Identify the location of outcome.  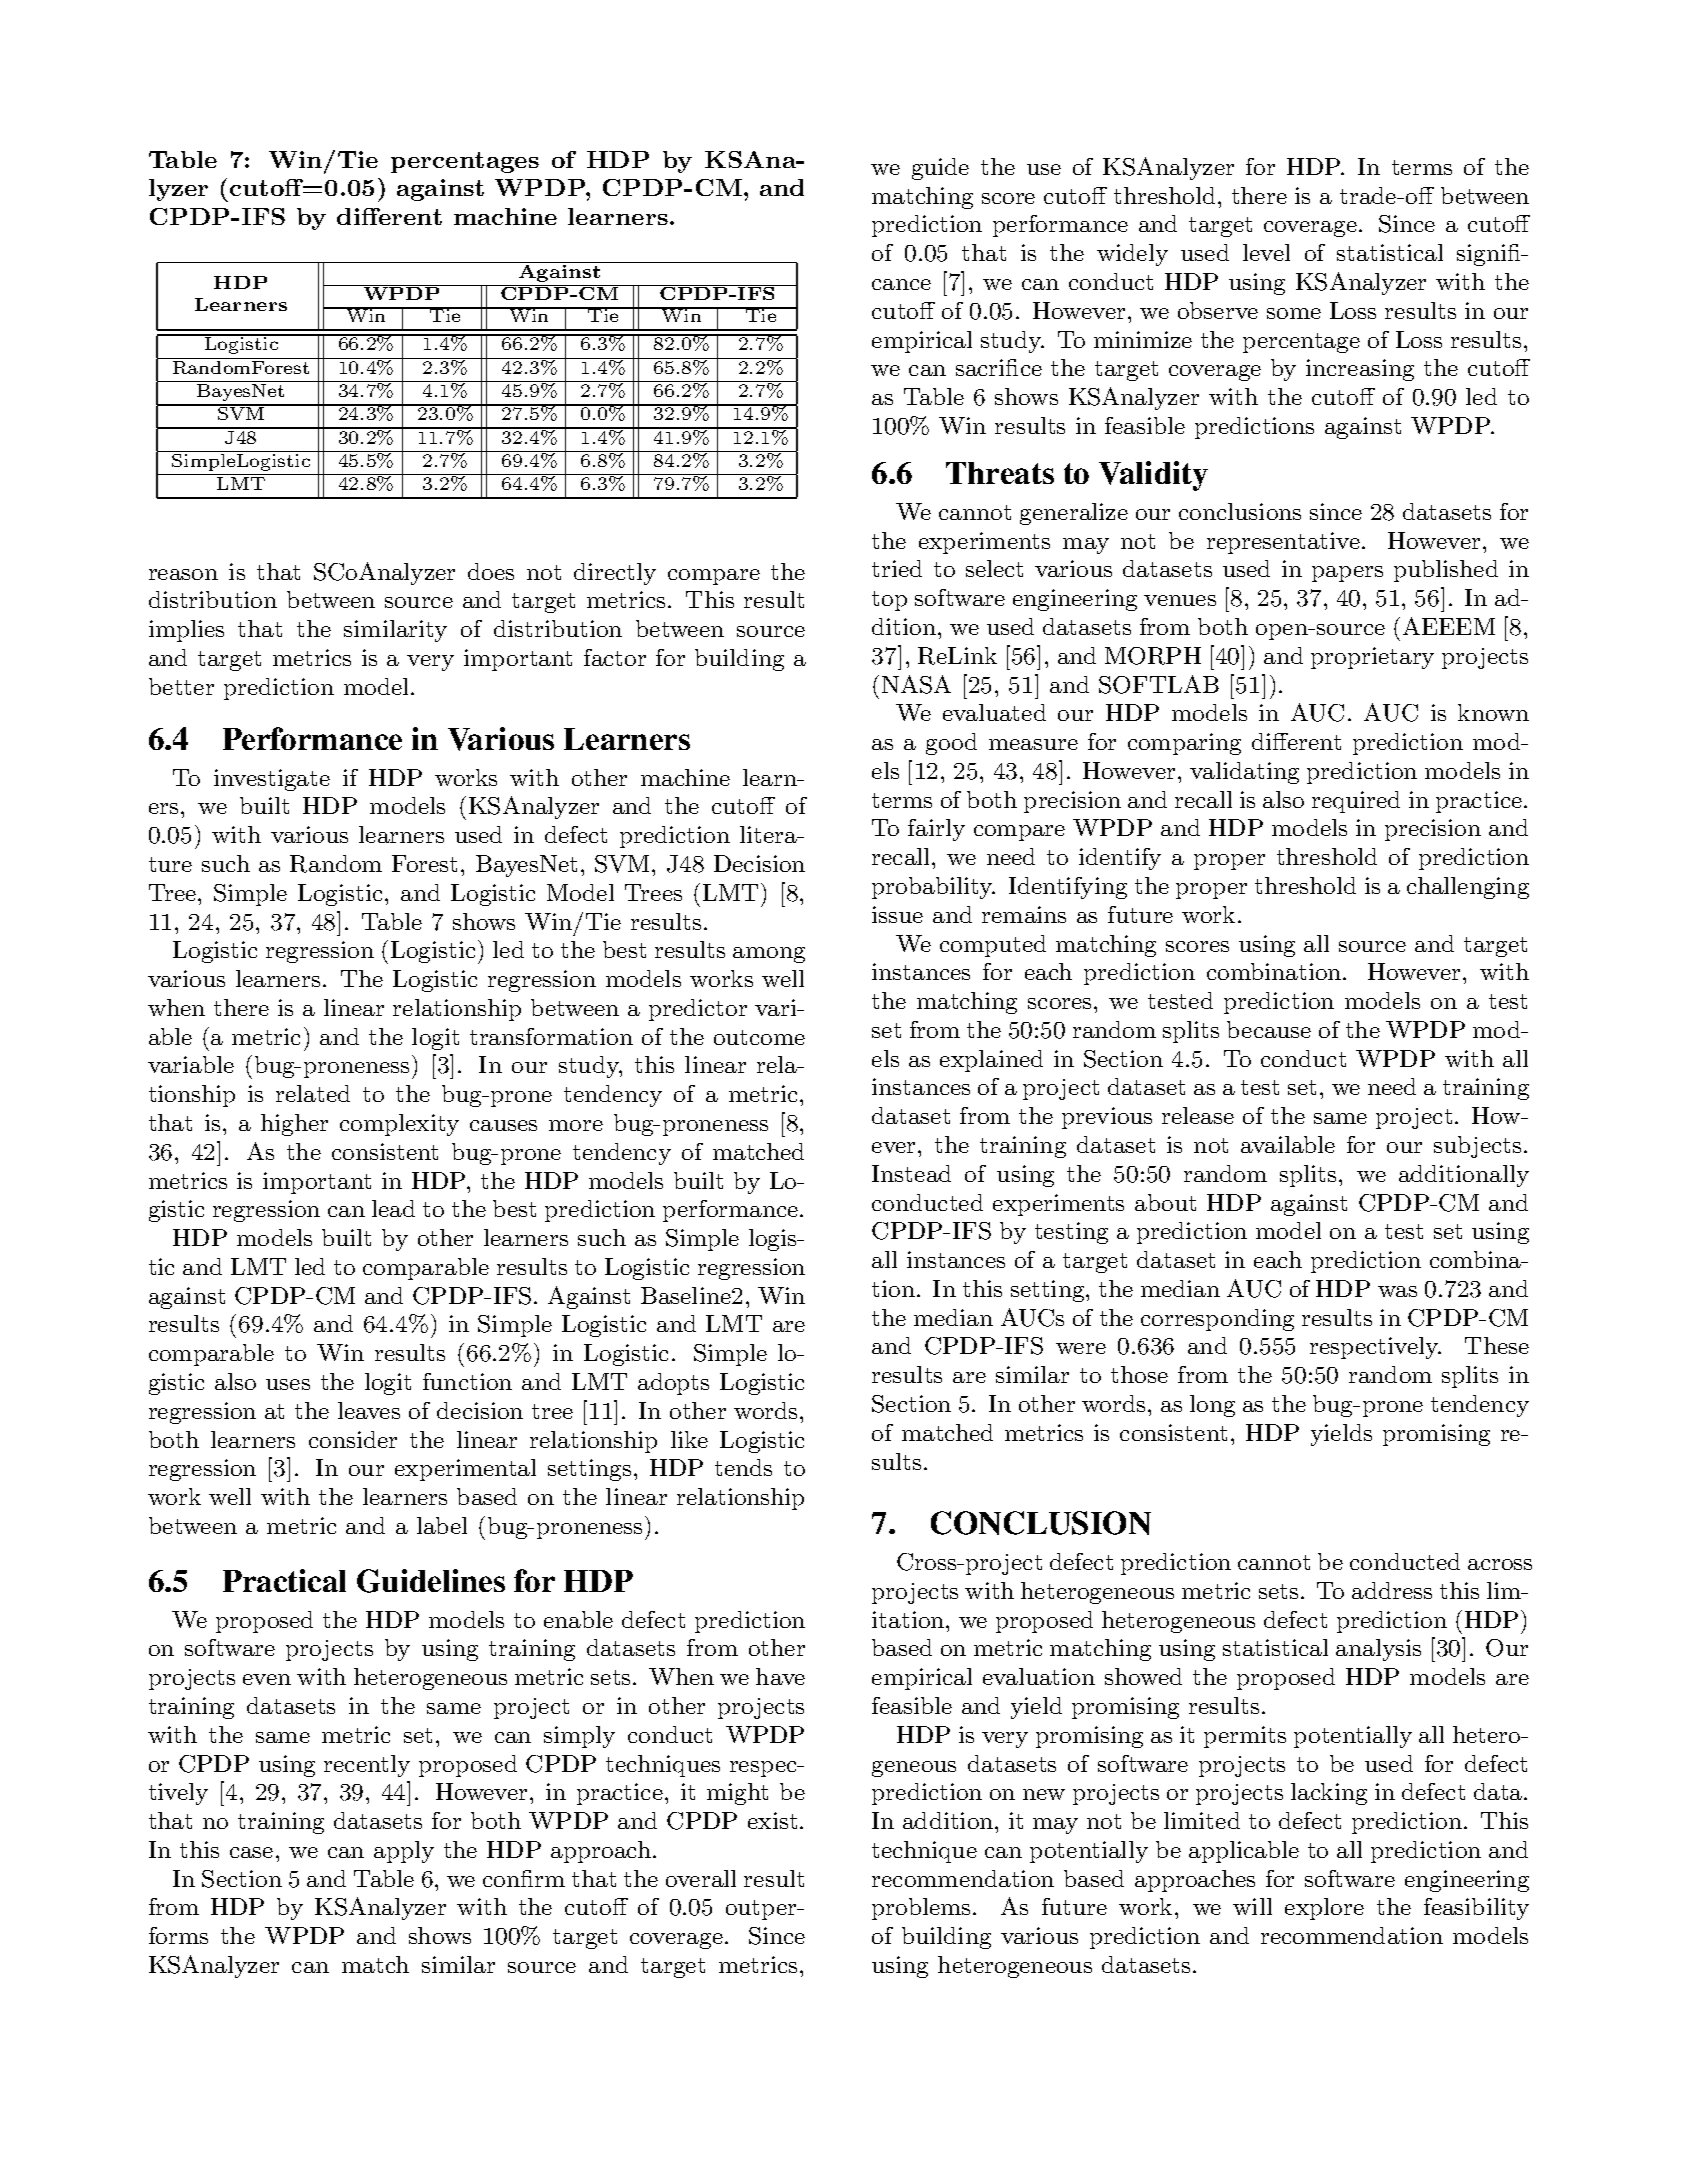
(759, 1037).
